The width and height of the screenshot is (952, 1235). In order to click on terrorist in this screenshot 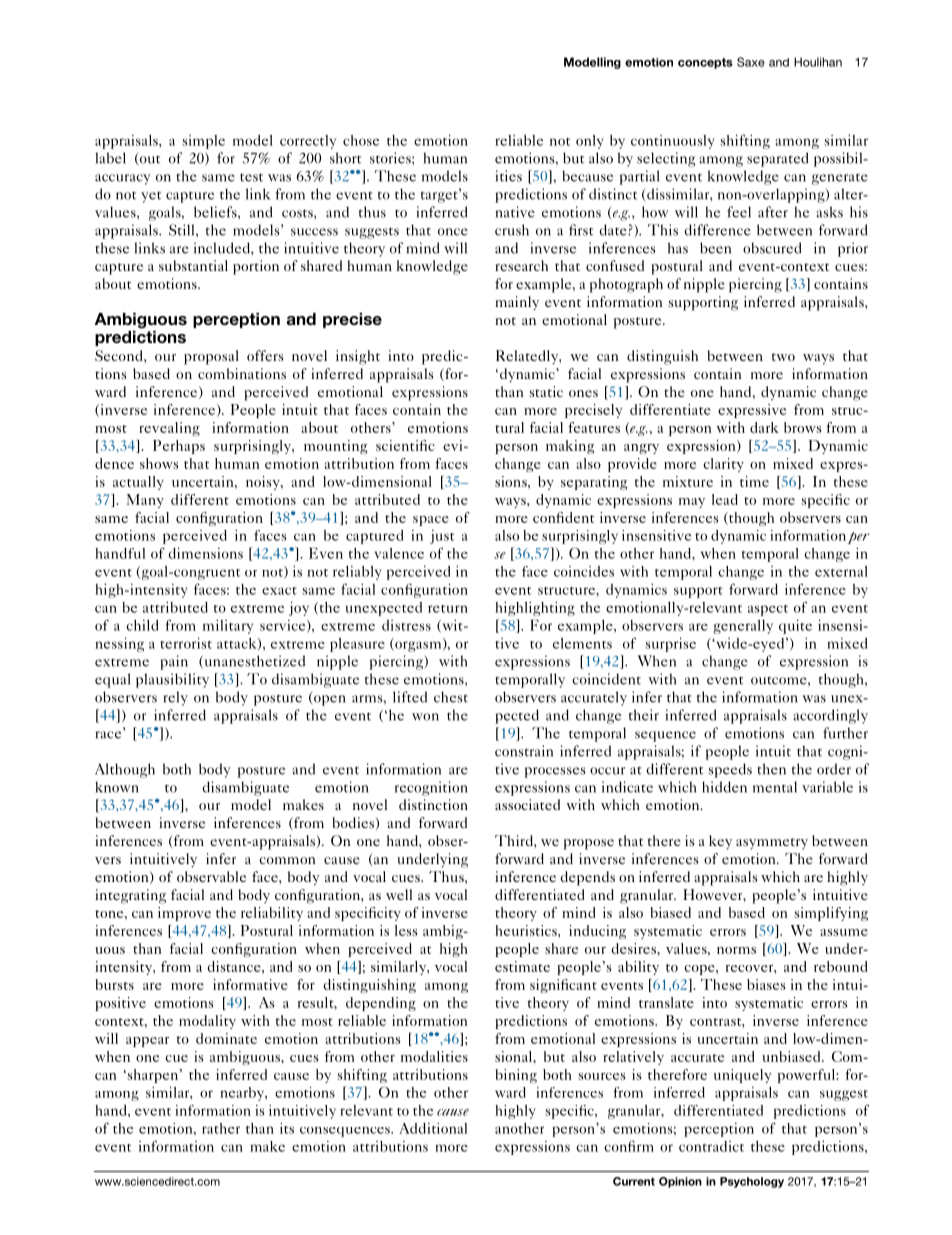, I will do `click(186, 643)`.
